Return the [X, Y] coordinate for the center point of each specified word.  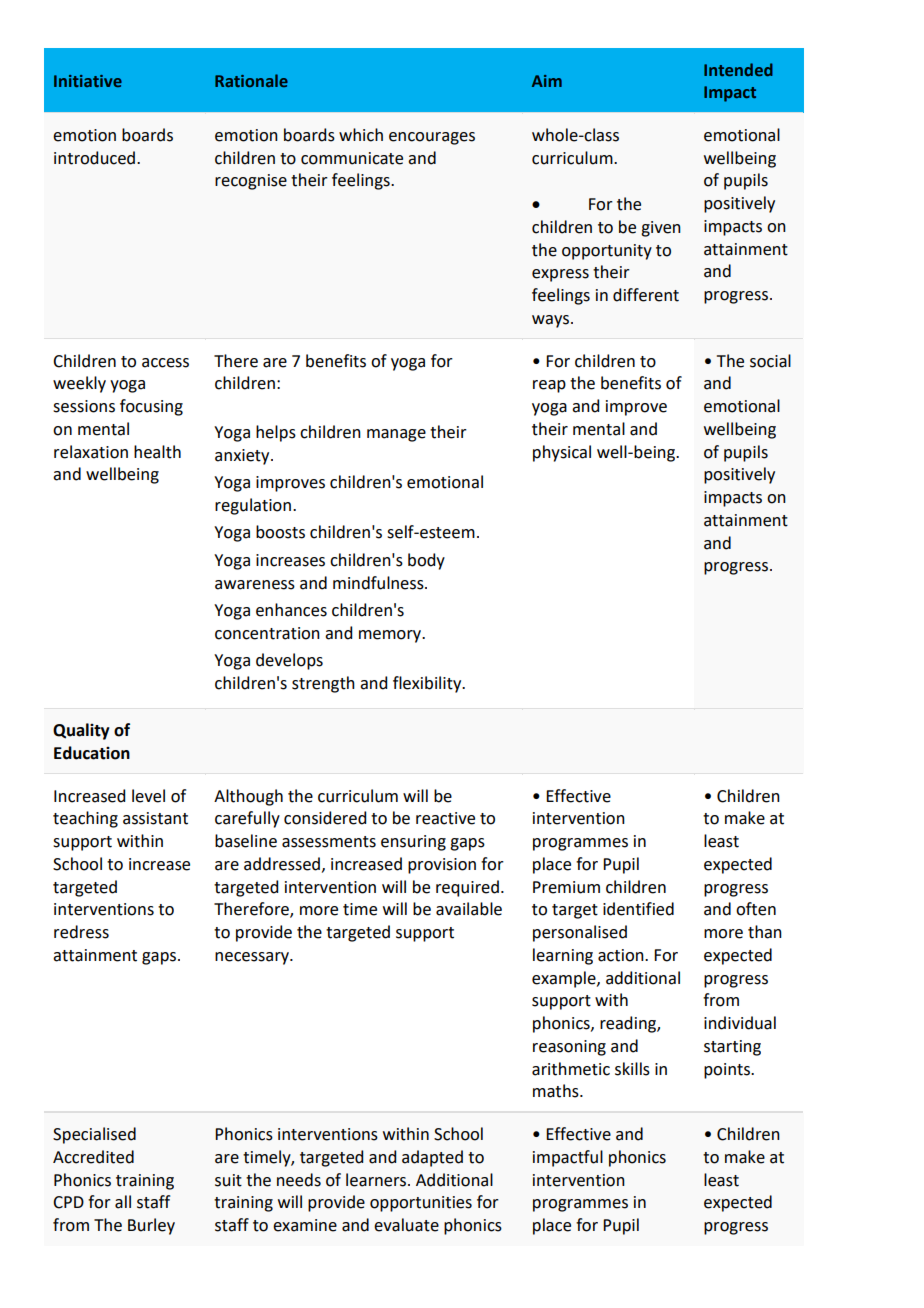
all [123, 1202]
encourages [432, 138]
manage [396, 435]
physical [562, 453]
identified [638, 909]
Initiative [88, 81]
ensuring [413, 843]
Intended [738, 69]
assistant [155, 818]
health [157, 452]
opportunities [421, 1204]
